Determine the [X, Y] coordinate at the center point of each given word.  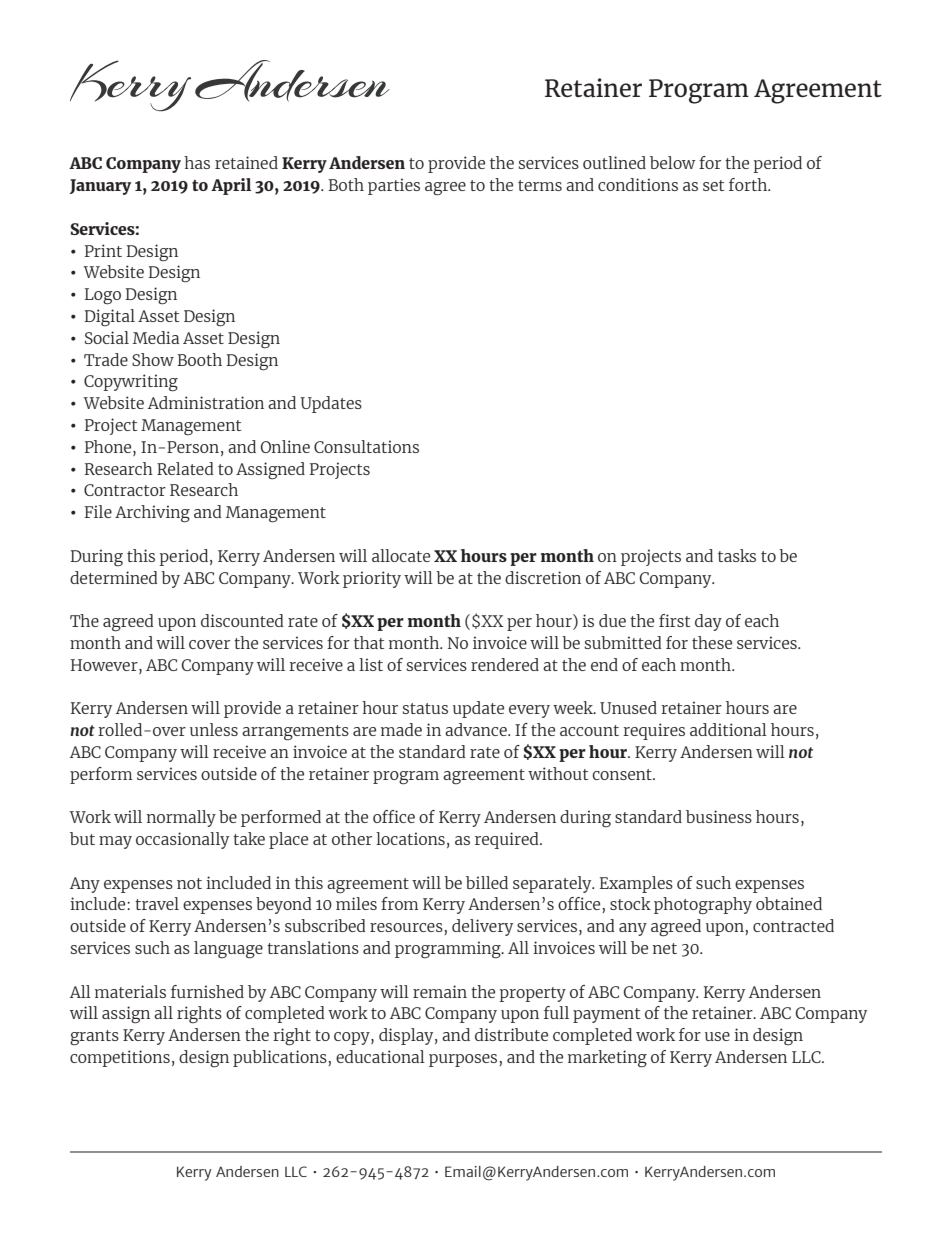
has [197, 162]
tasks [737, 555]
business [719, 816]
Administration [206, 402]
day [708, 622]
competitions [120, 1058]
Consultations [366, 446]
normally [181, 818]
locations [410, 838]
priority [372, 579]
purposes [464, 1060]
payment [606, 1015]
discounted [242, 620]
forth [749, 184]
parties [394, 186]
